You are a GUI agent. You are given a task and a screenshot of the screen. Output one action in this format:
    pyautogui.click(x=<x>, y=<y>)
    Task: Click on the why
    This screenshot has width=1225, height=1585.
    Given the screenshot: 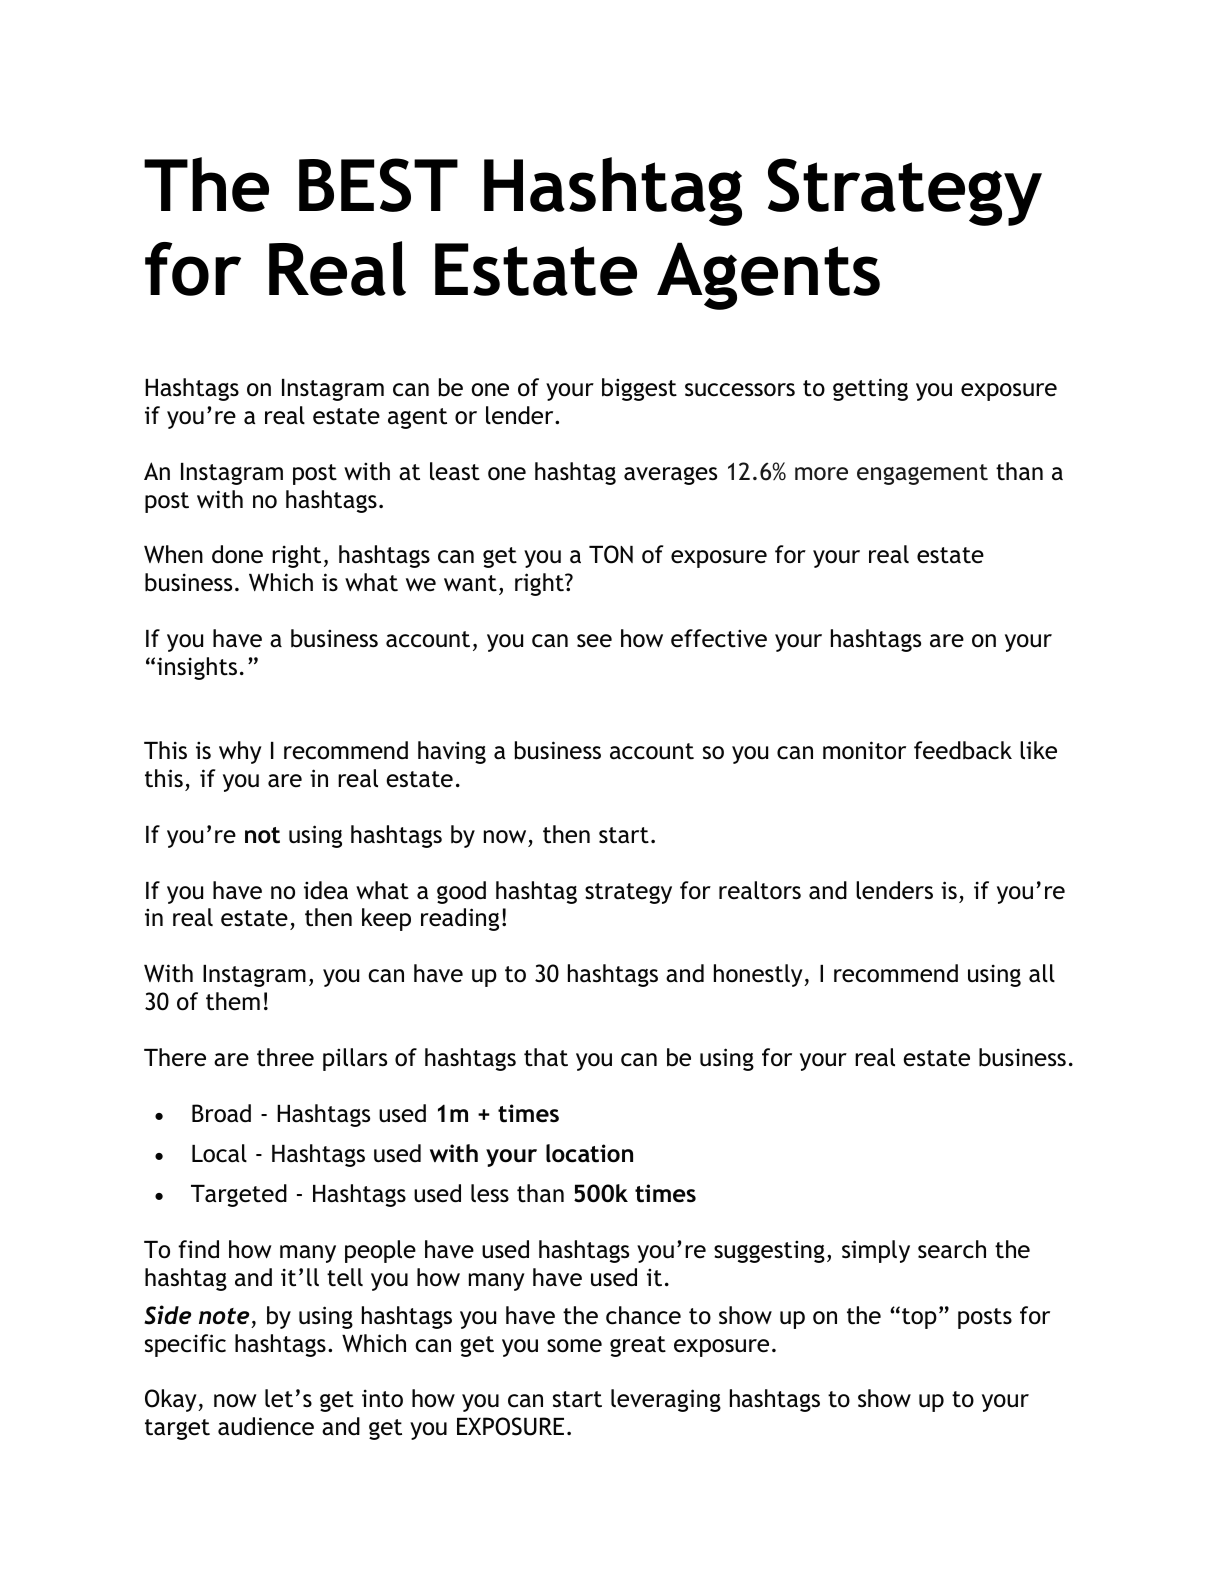 What is the action you would take?
    pyautogui.click(x=240, y=752)
